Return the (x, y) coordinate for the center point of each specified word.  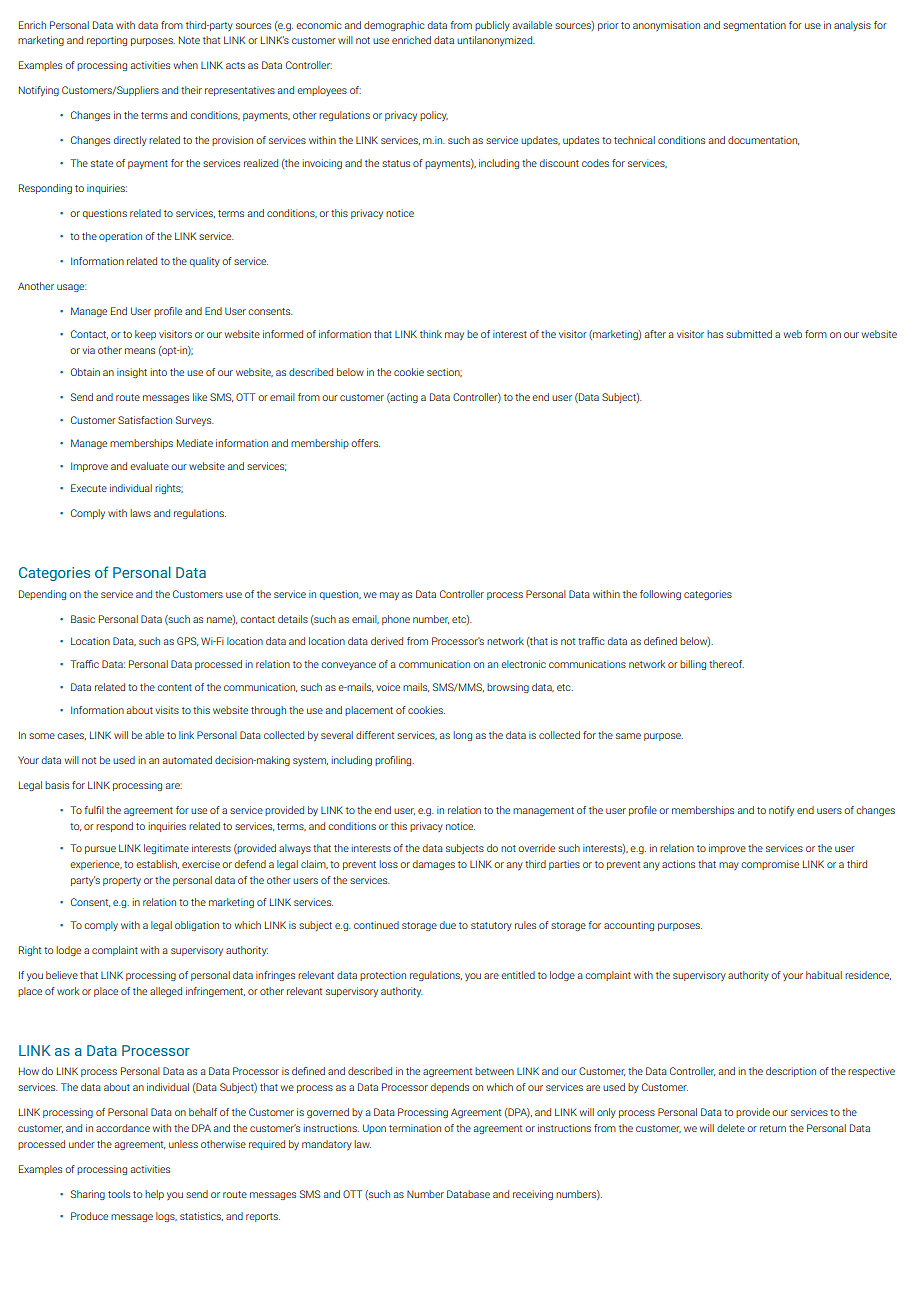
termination (415, 1128)
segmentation (754, 26)
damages (434, 865)
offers (365, 443)
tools (119, 1194)
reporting (107, 41)
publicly (492, 26)
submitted (749, 334)
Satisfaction (145, 420)
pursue (100, 850)
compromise (770, 865)
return (773, 1128)
